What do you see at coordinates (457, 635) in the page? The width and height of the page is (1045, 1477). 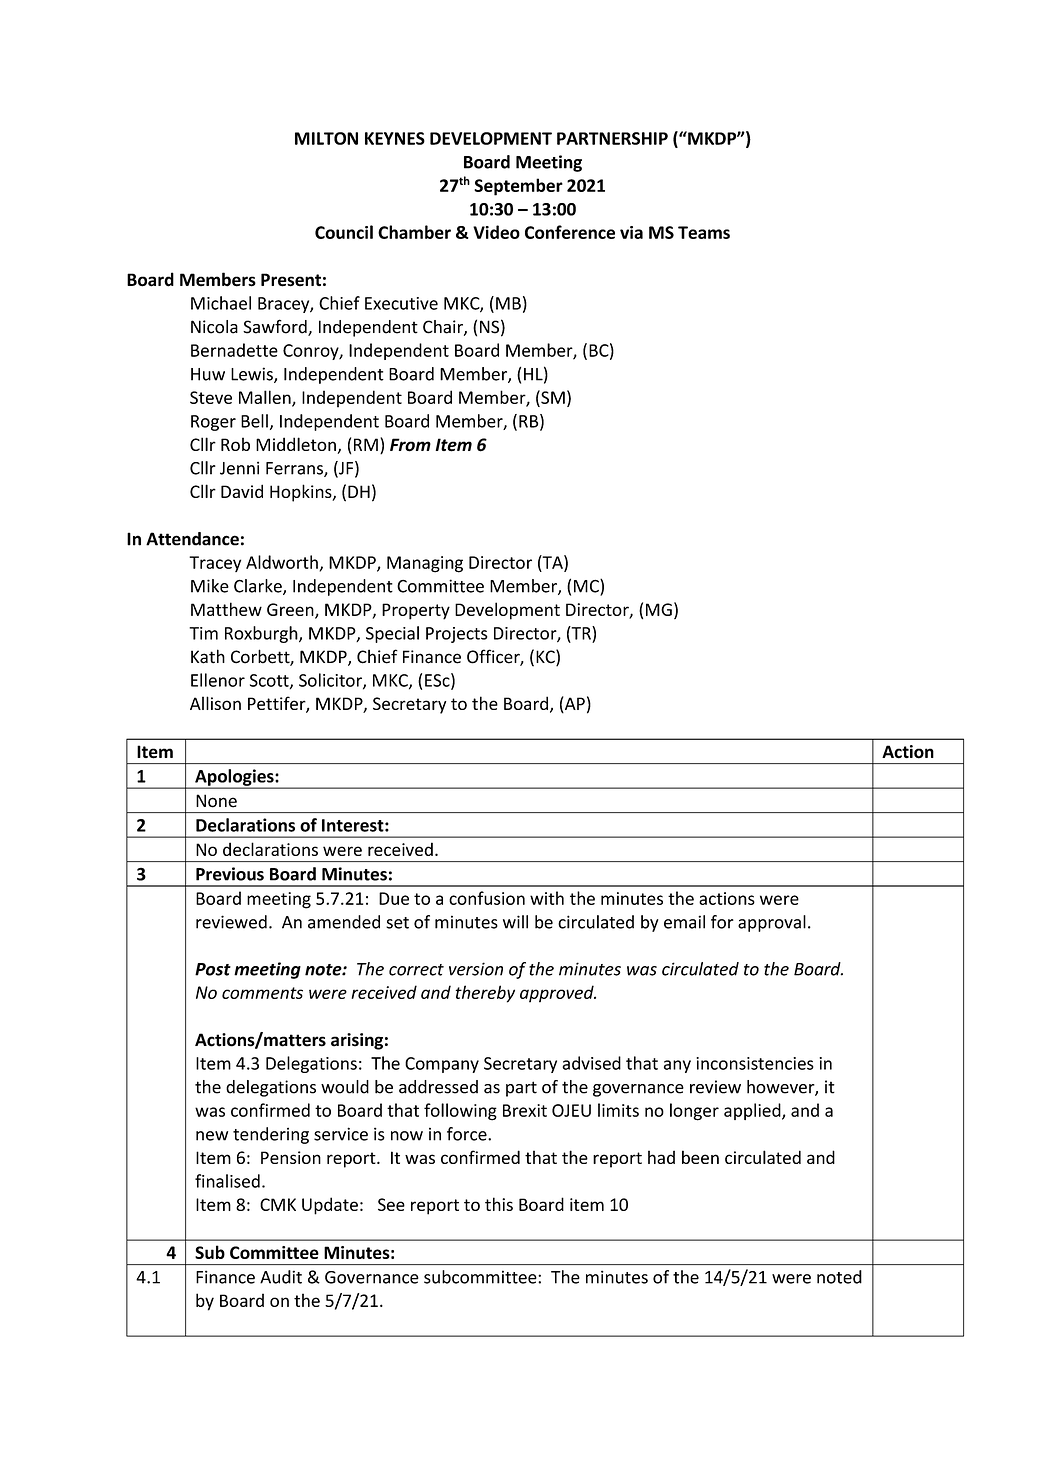 I see `Projects` at bounding box center [457, 635].
